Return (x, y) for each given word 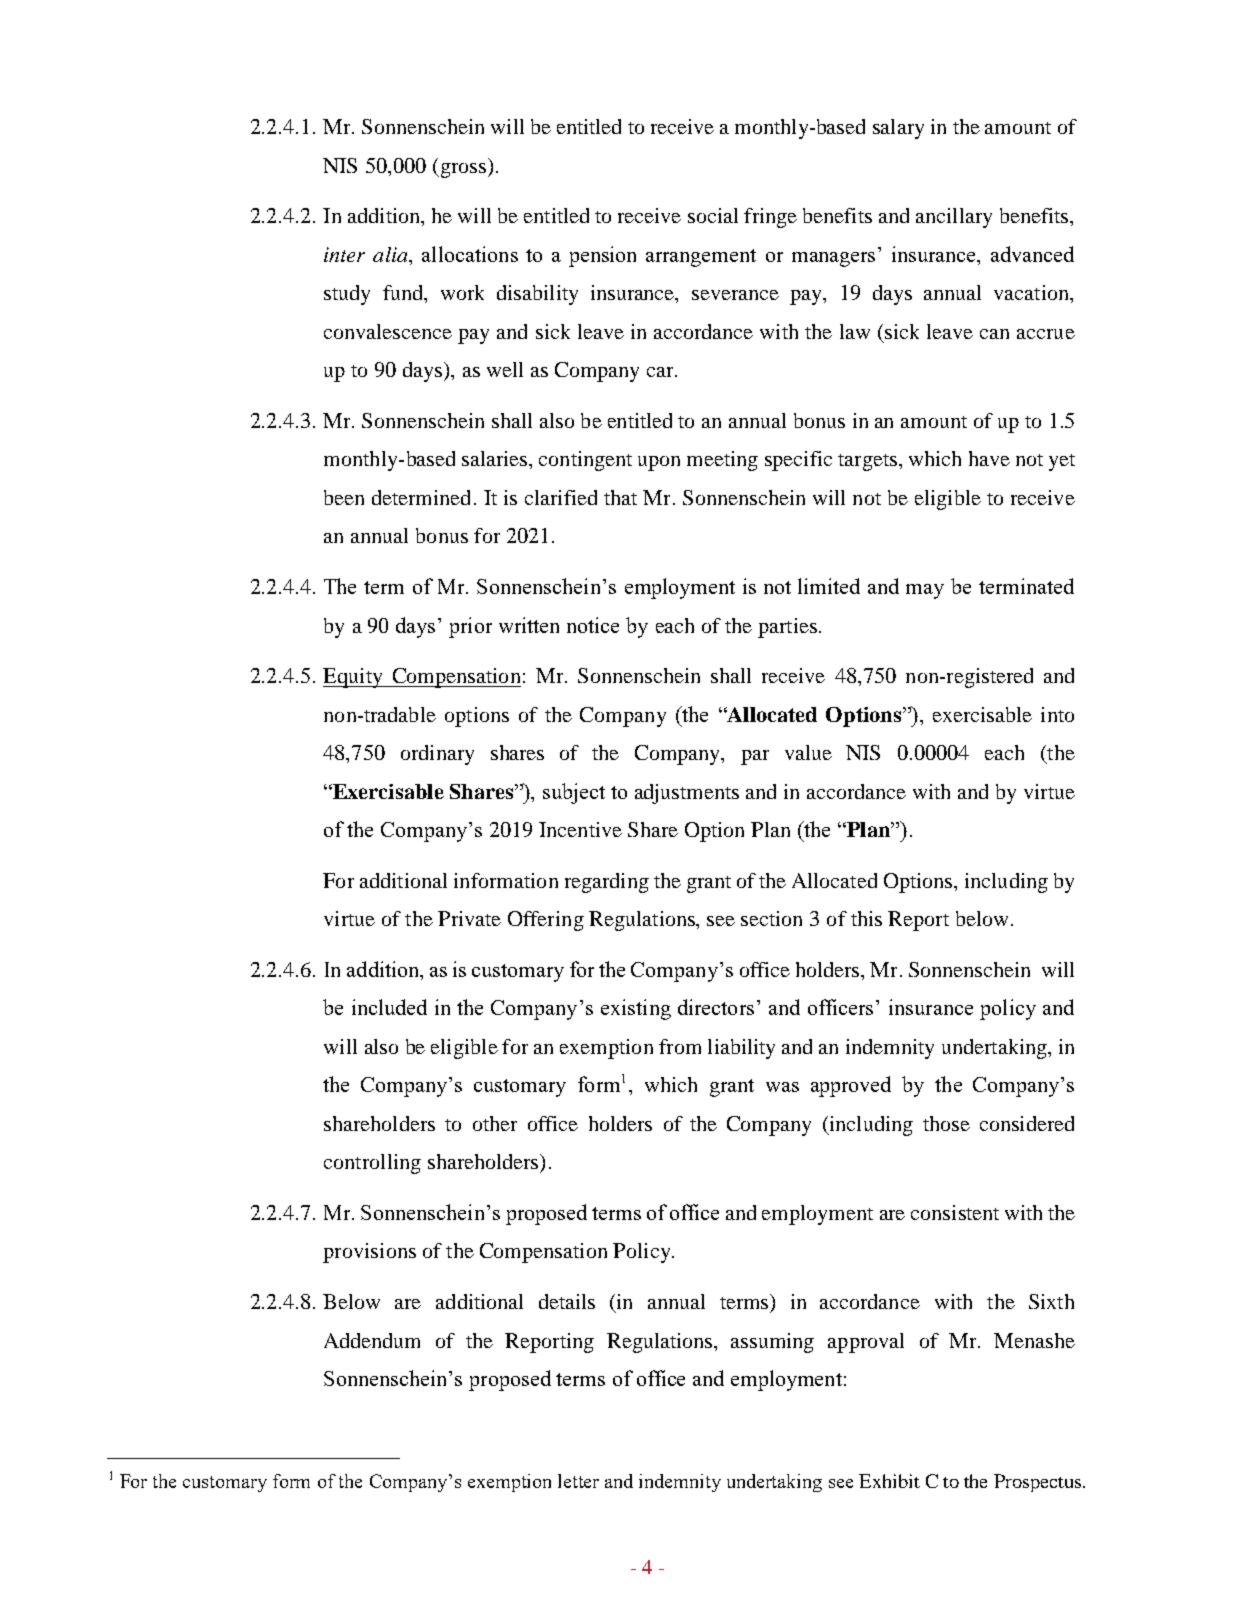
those (946, 1123)
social (713, 215)
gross (462, 170)
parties (787, 628)
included (389, 1007)
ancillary (954, 218)
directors (716, 1007)
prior (470, 627)
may (925, 591)
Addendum (372, 1340)
